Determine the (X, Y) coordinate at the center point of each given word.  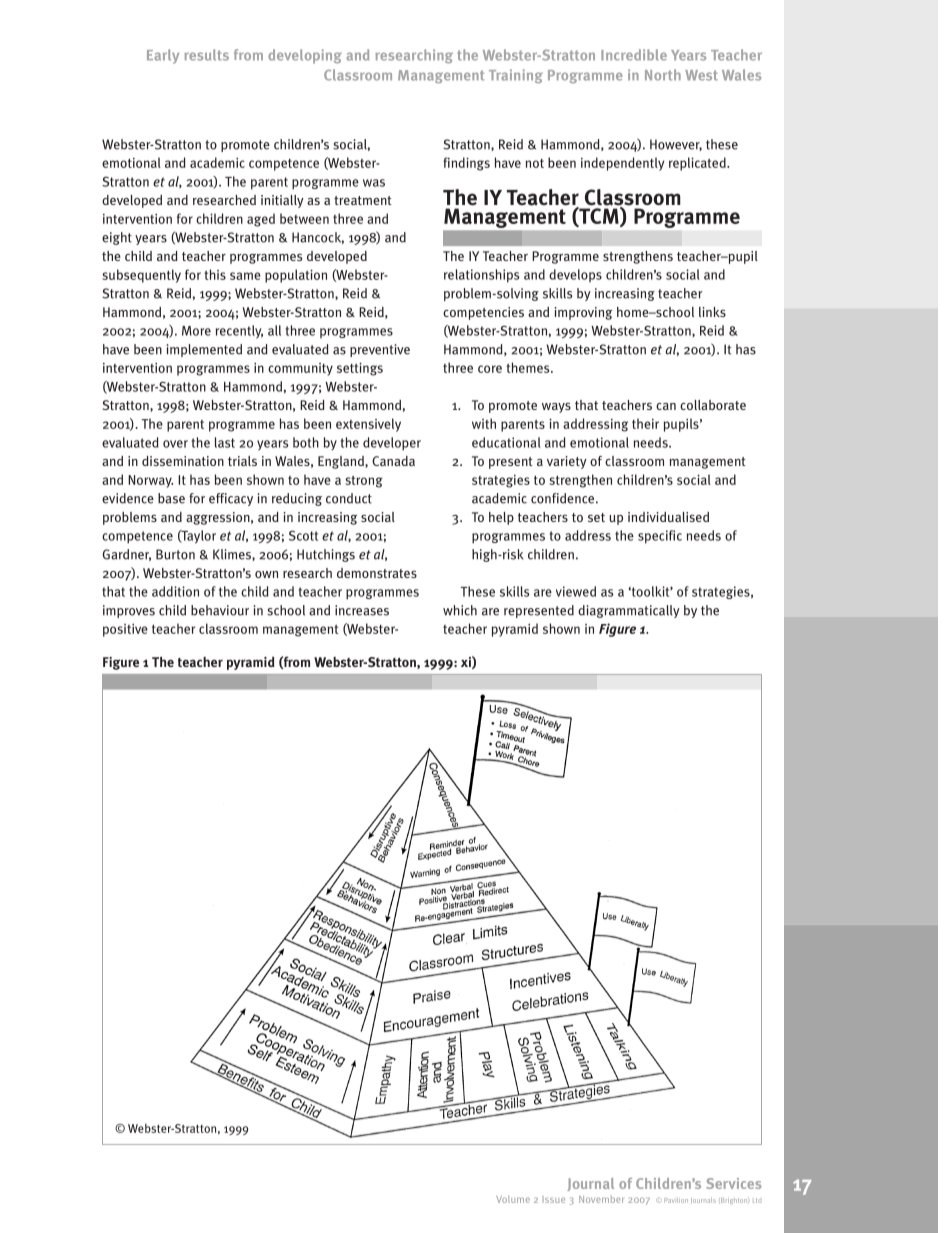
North (663, 75)
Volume (513, 1199)
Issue (554, 1199)
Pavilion (676, 1200)
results (206, 55)
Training (516, 76)
